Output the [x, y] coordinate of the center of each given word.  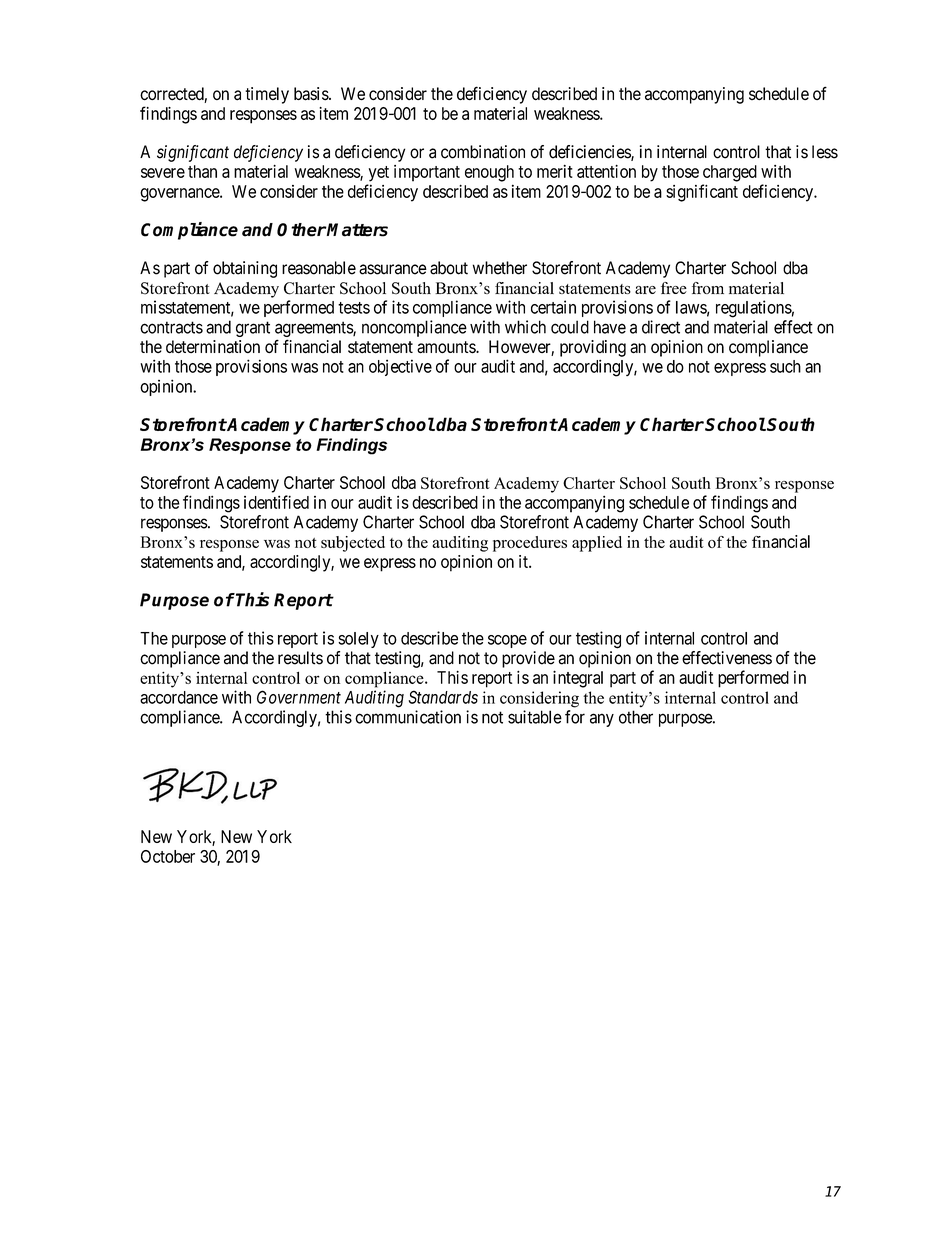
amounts [447, 347]
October [168, 856]
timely [267, 95]
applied [597, 544]
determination [213, 346]
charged [730, 173]
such [785, 366]
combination [483, 152]
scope [507, 641]
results [300, 658]
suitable [535, 717]
